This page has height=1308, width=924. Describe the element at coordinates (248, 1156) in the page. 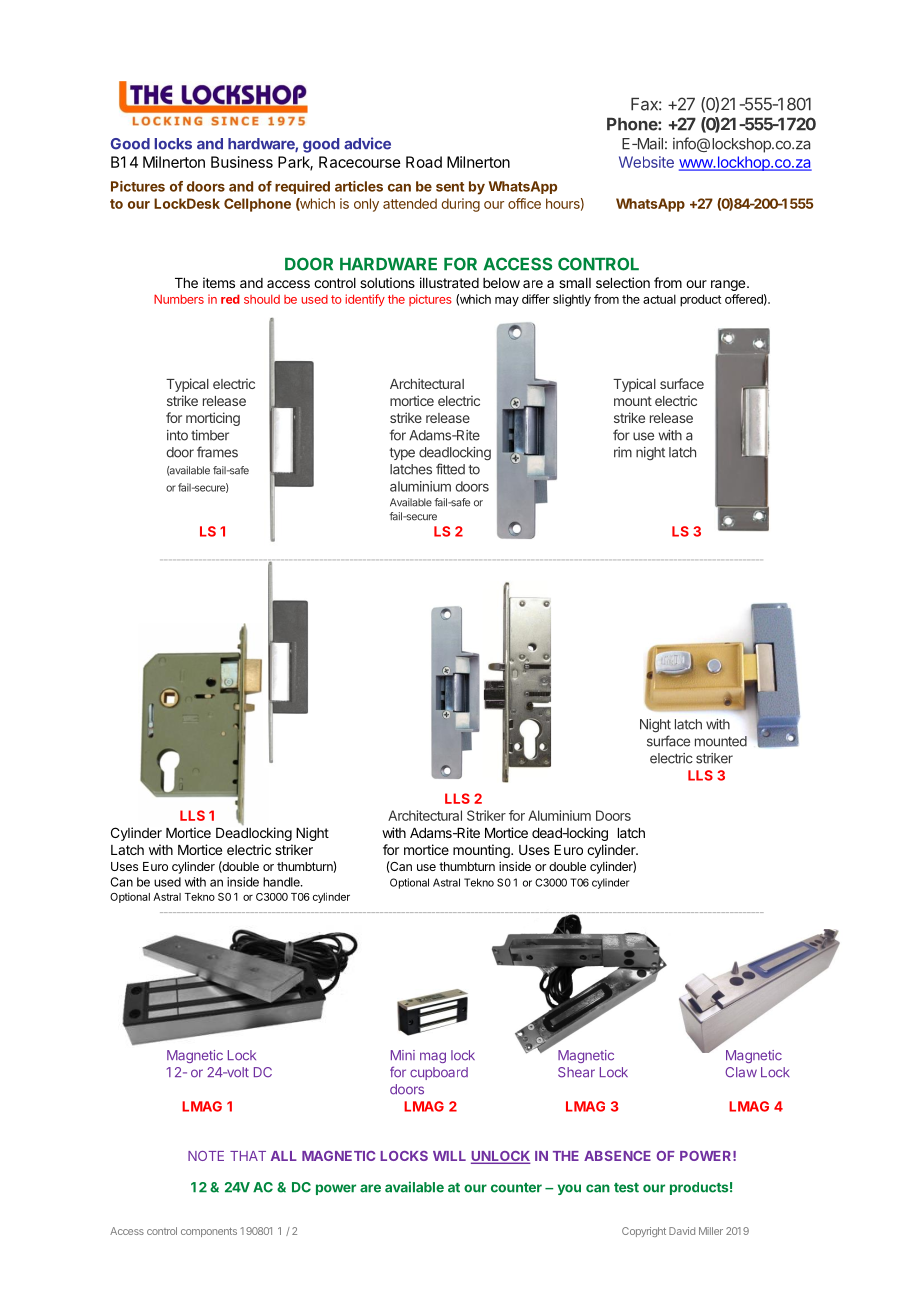

I see `THAT` at that location.
